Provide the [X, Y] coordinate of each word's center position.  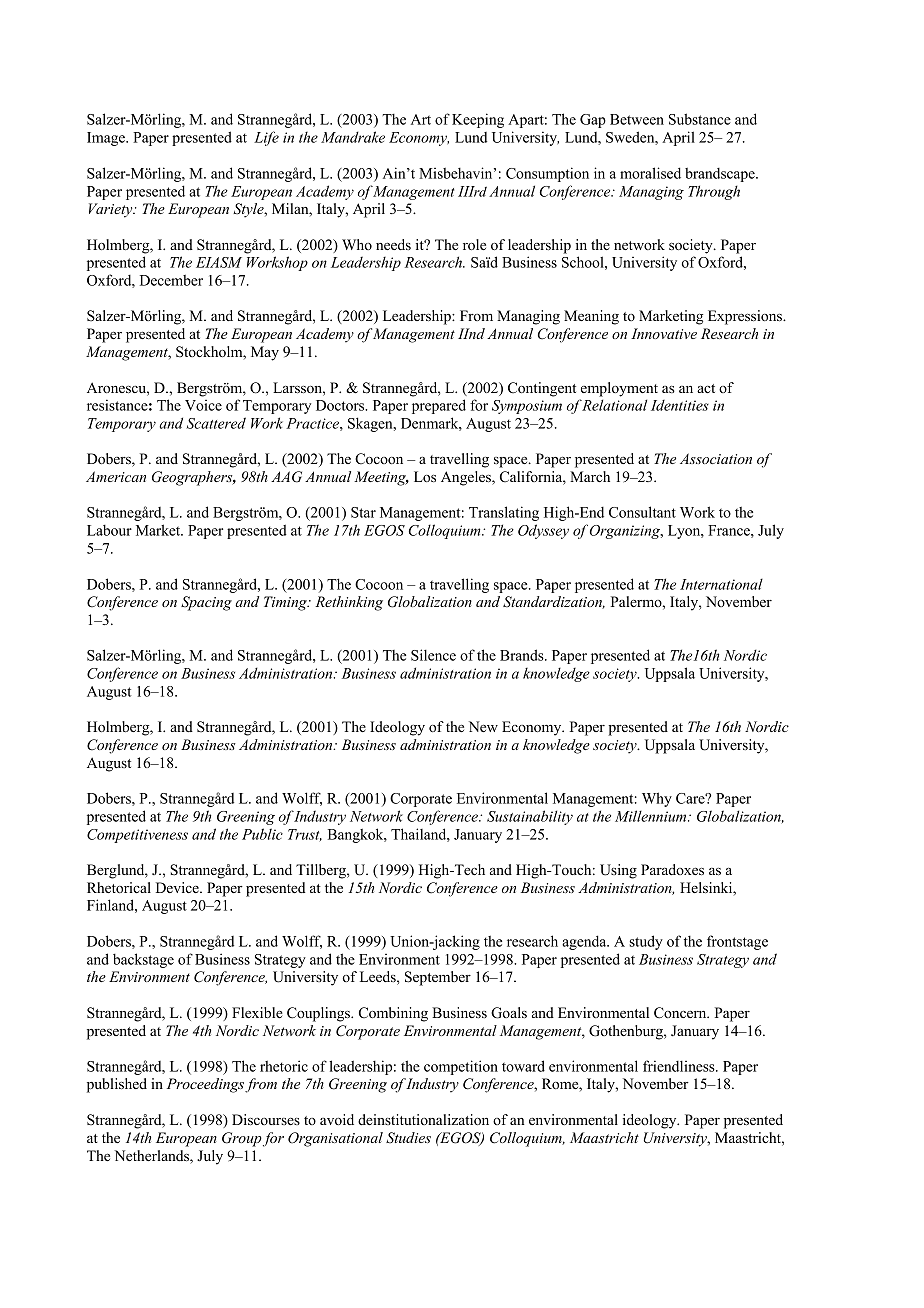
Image [107, 139]
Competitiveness [137, 836]
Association [716, 458]
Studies [408, 1137]
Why [657, 799]
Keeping [478, 120]
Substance [700, 119]
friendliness [680, 1066]
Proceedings [205, 1085]
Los [425, 476]
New [483, 726]
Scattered [216, 423]
